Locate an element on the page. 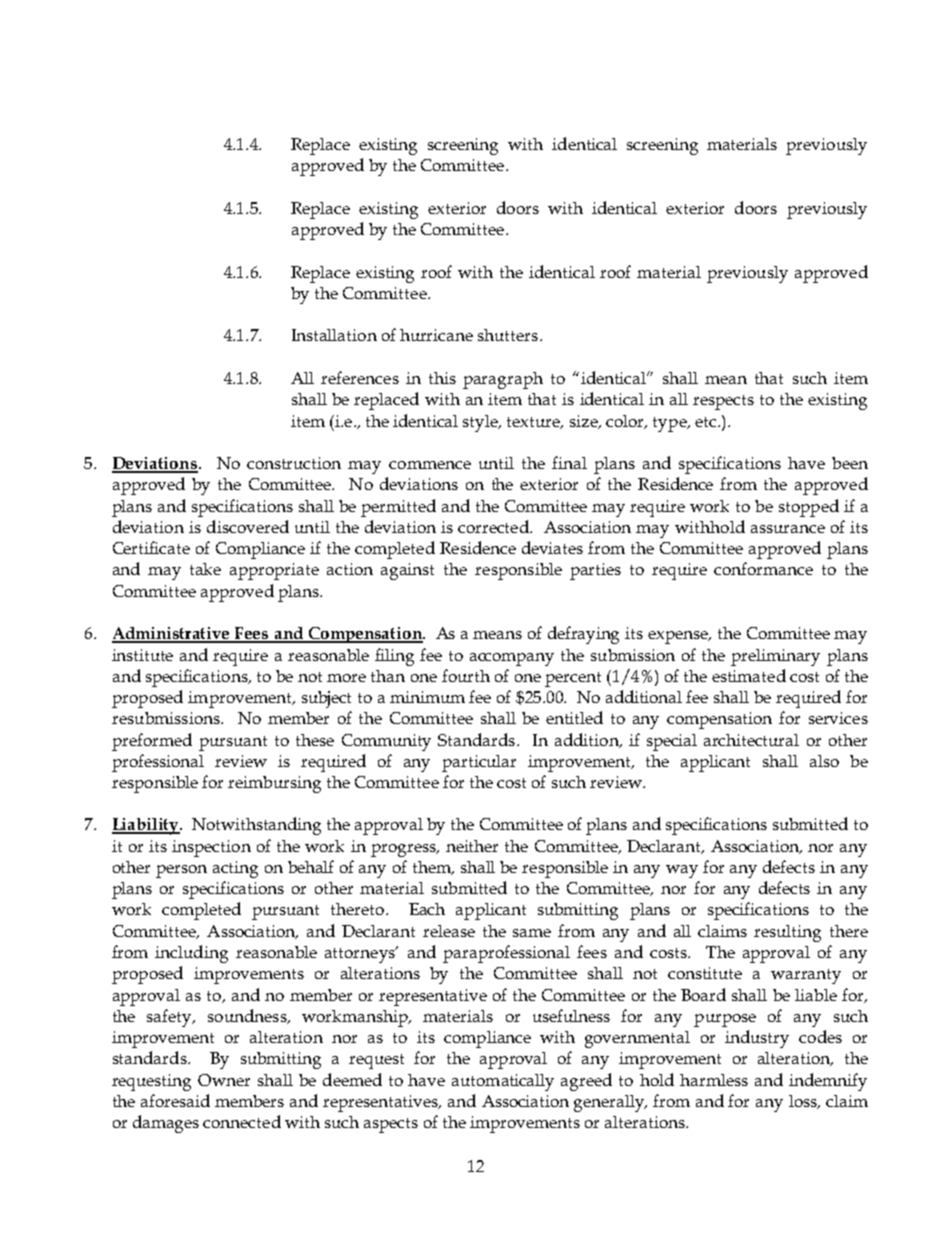  particular is located at coordinates (479, 763).
